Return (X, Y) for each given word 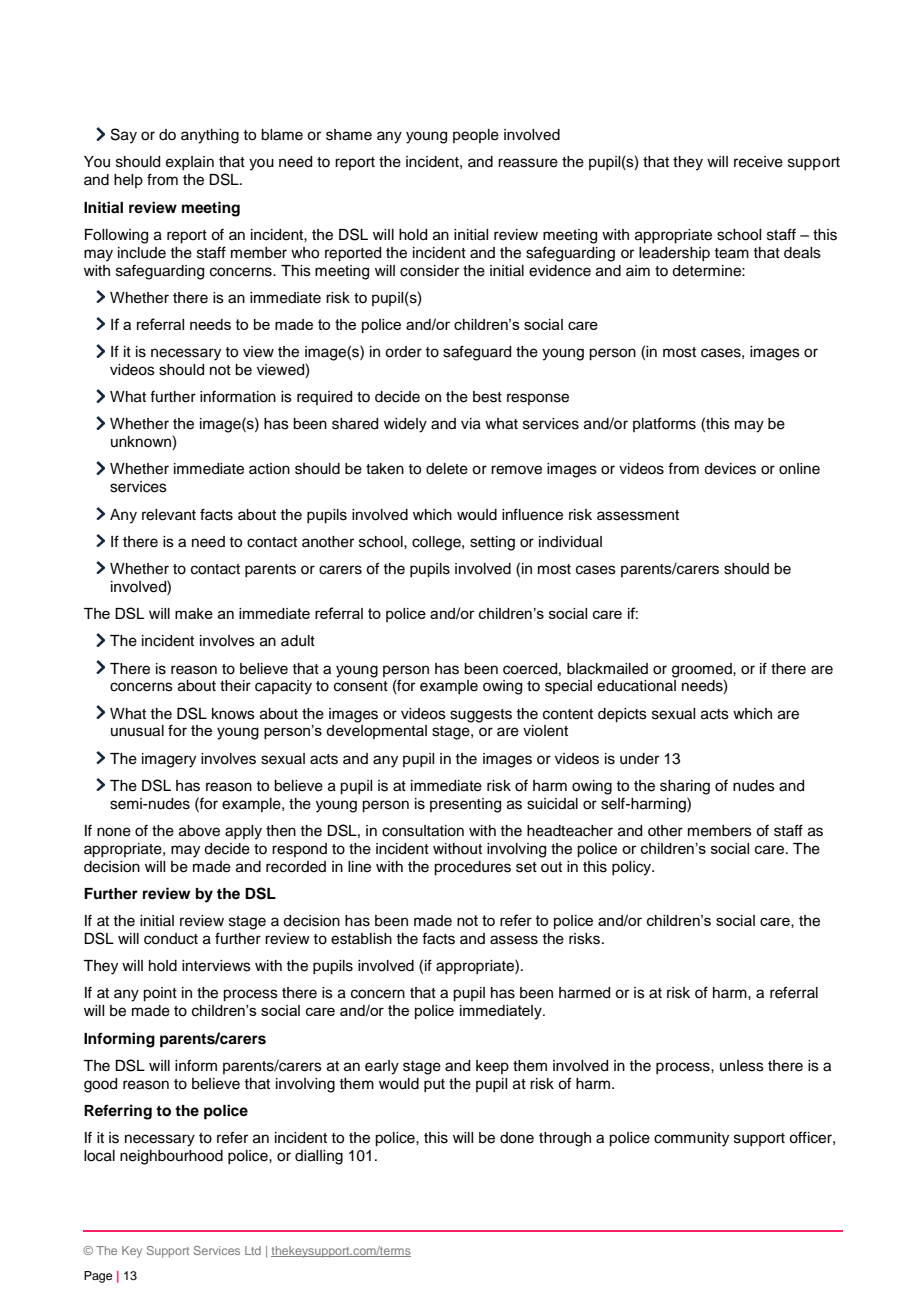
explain (190, 163)
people (476, 136)
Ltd (253, 1250)
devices (730, 469)
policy (633, 868)
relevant (169, 515)
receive (758, 162)
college (437, 543)
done (517, 1138)
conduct (171, 939)
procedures (472, 868)
